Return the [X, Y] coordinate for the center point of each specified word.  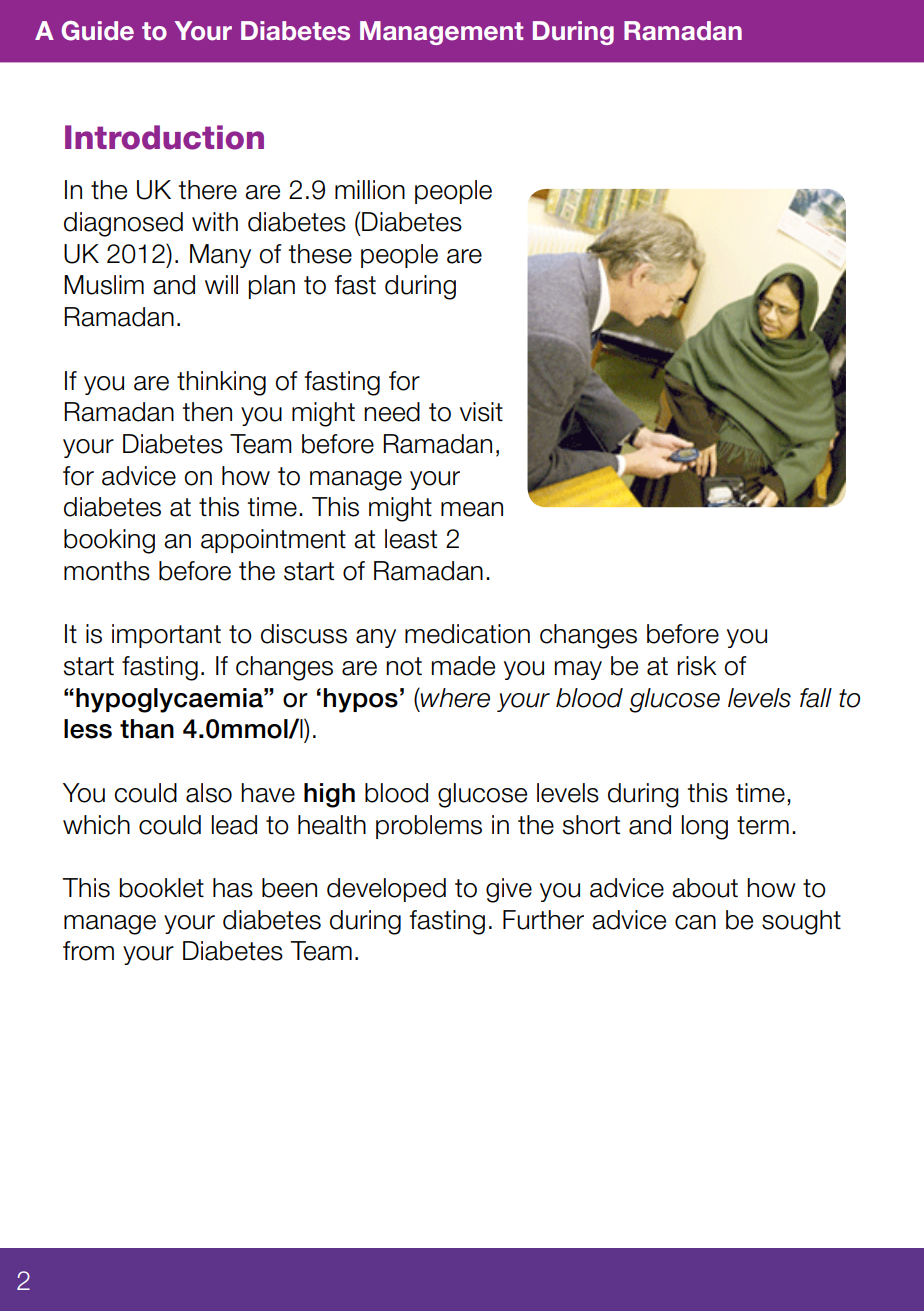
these [320, 254]
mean [472, 509]
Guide [97, 31]
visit [481, 412]
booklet [162, 888]
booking [109, 541]
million [370, 190]
